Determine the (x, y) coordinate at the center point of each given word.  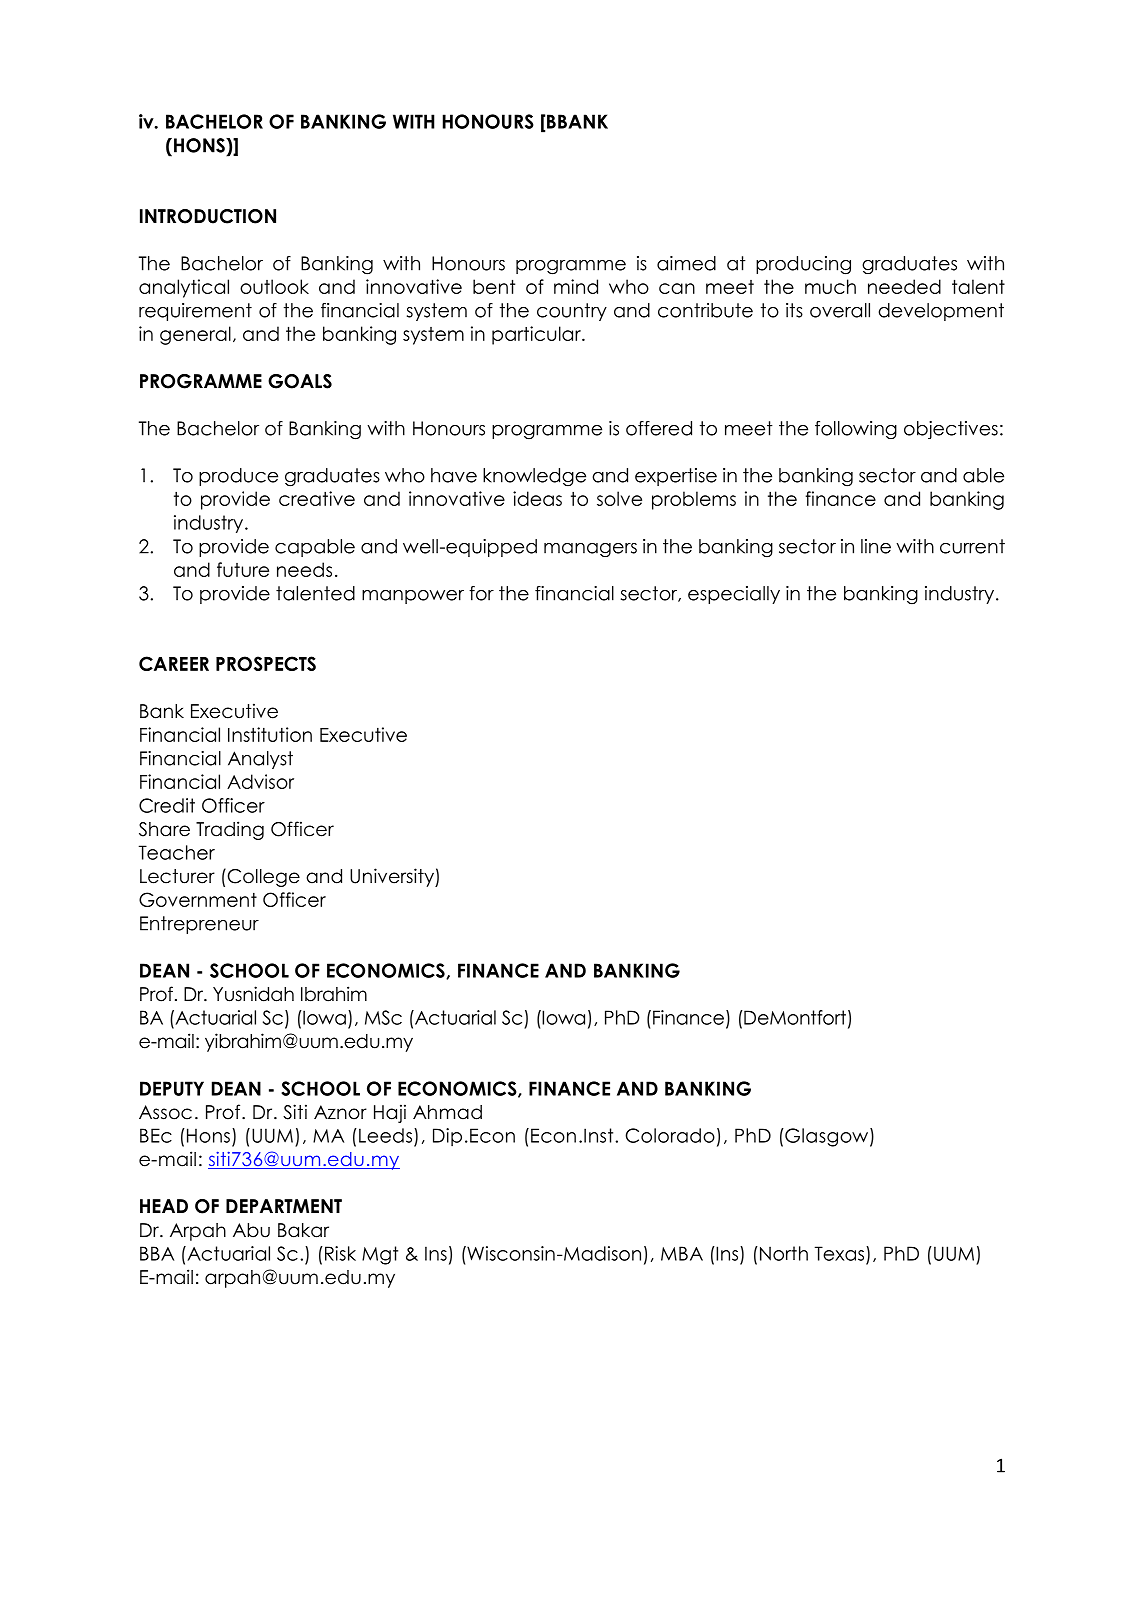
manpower (413, 597)
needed (904, 286)
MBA (682, 1253)
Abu (251, 1230)
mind (576, 286)
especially (734, 595)
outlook (274, 286)
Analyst (260, 760)
